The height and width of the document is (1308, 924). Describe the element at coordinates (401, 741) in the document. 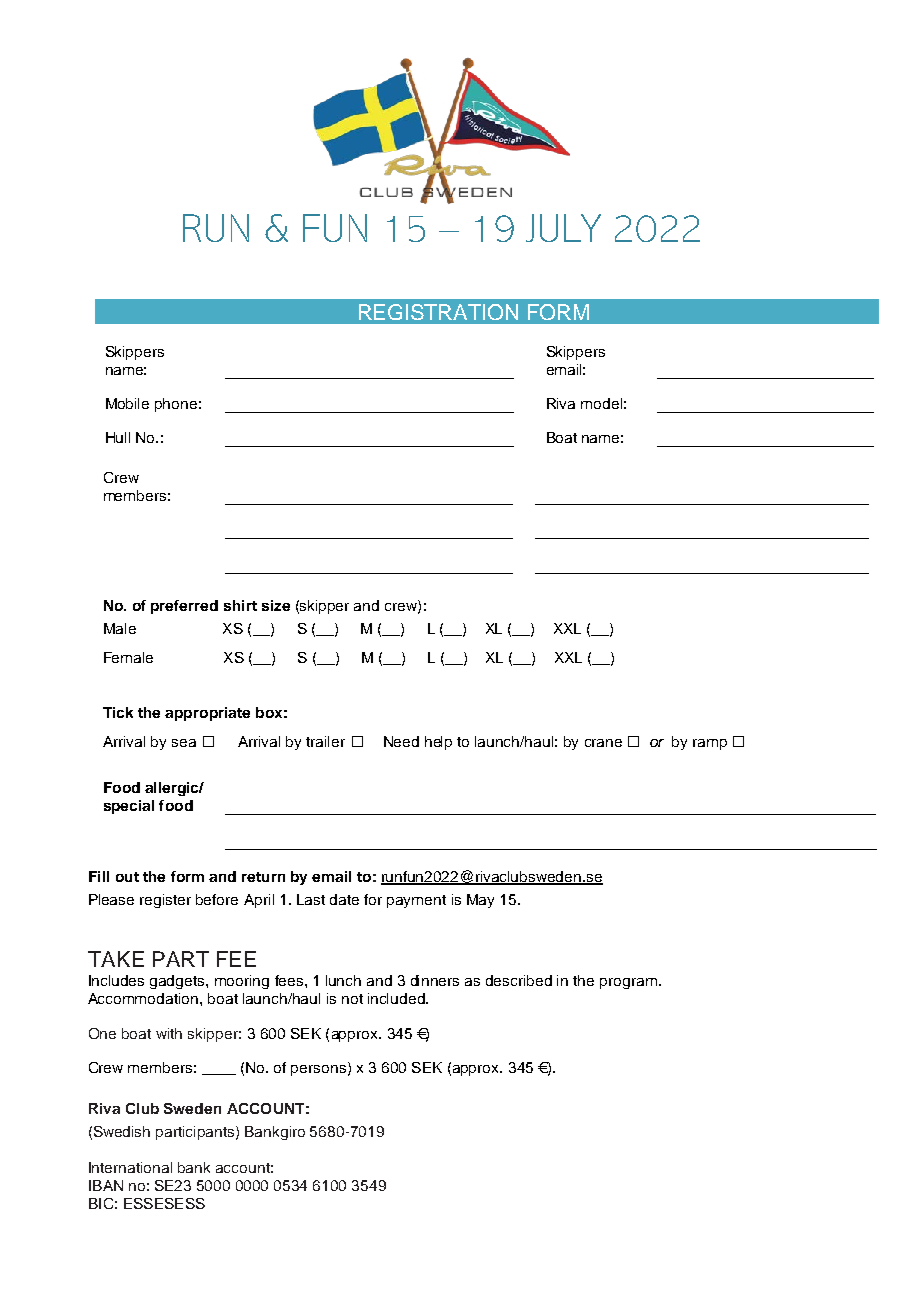

I see `Need` at that location.
